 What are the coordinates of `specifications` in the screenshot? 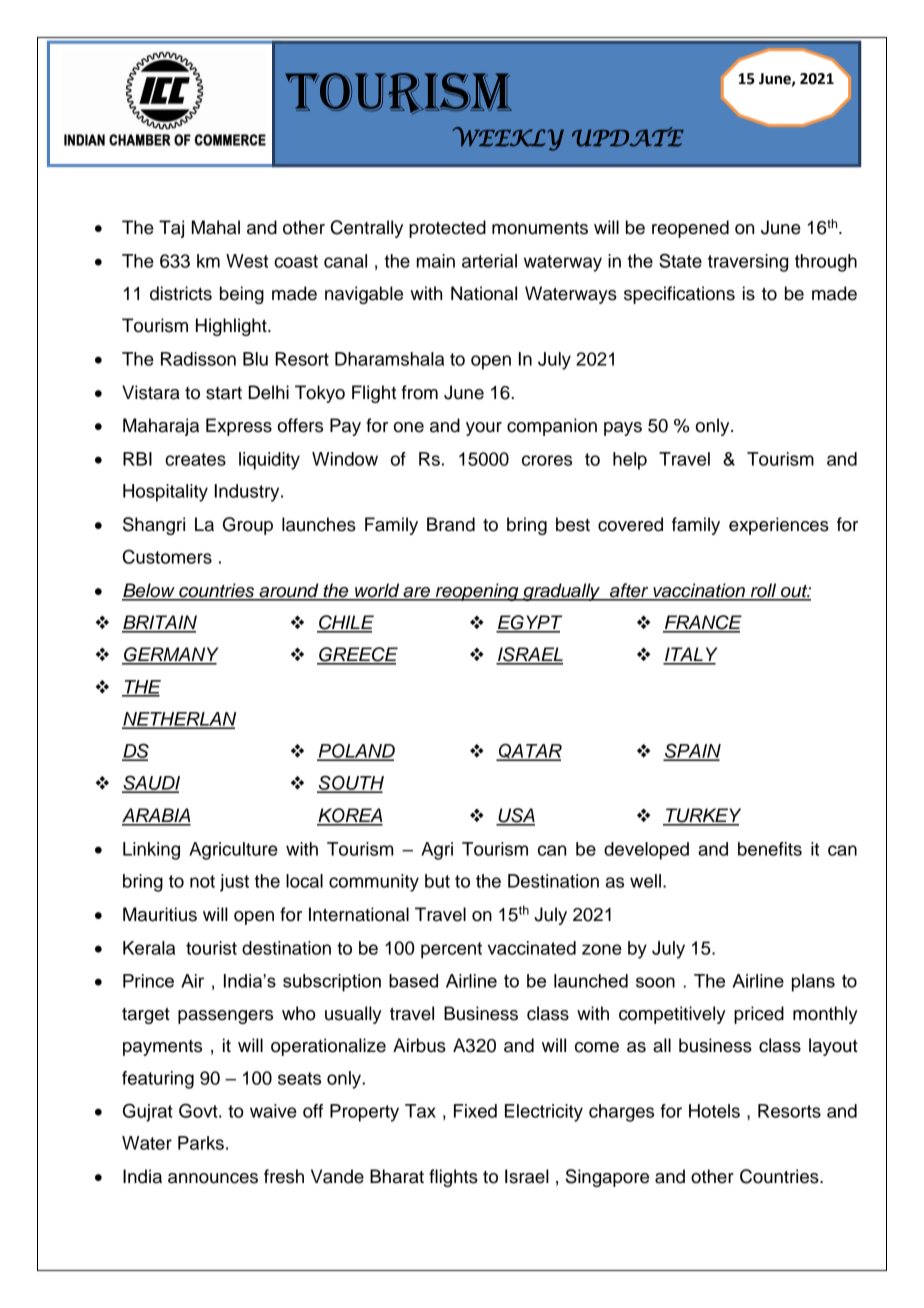 It's located at (679, 295).
